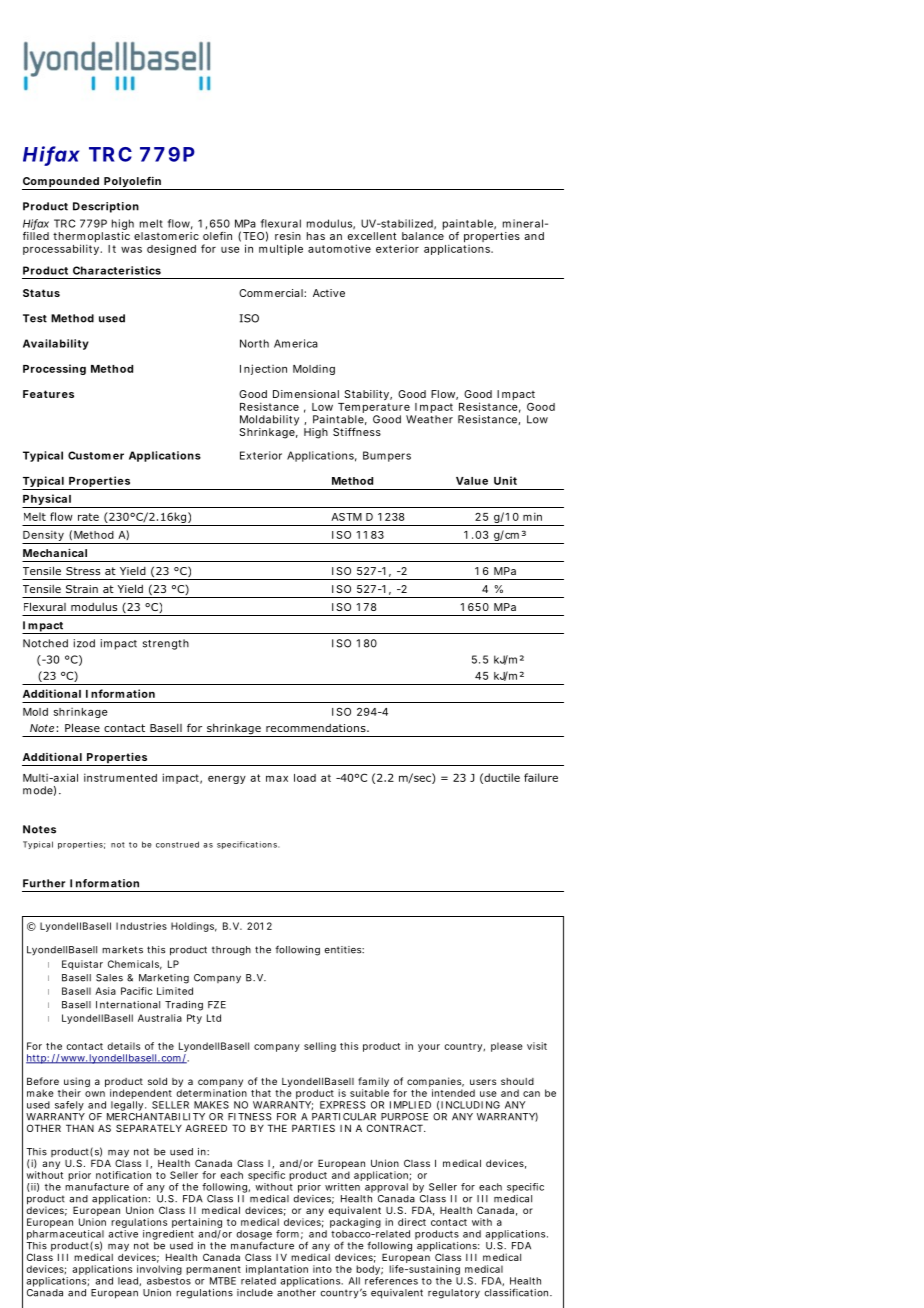  What do you see at coordinates (320, 1047) in the screenshot?
I see `selling` at bounding box center [320, 1047].
